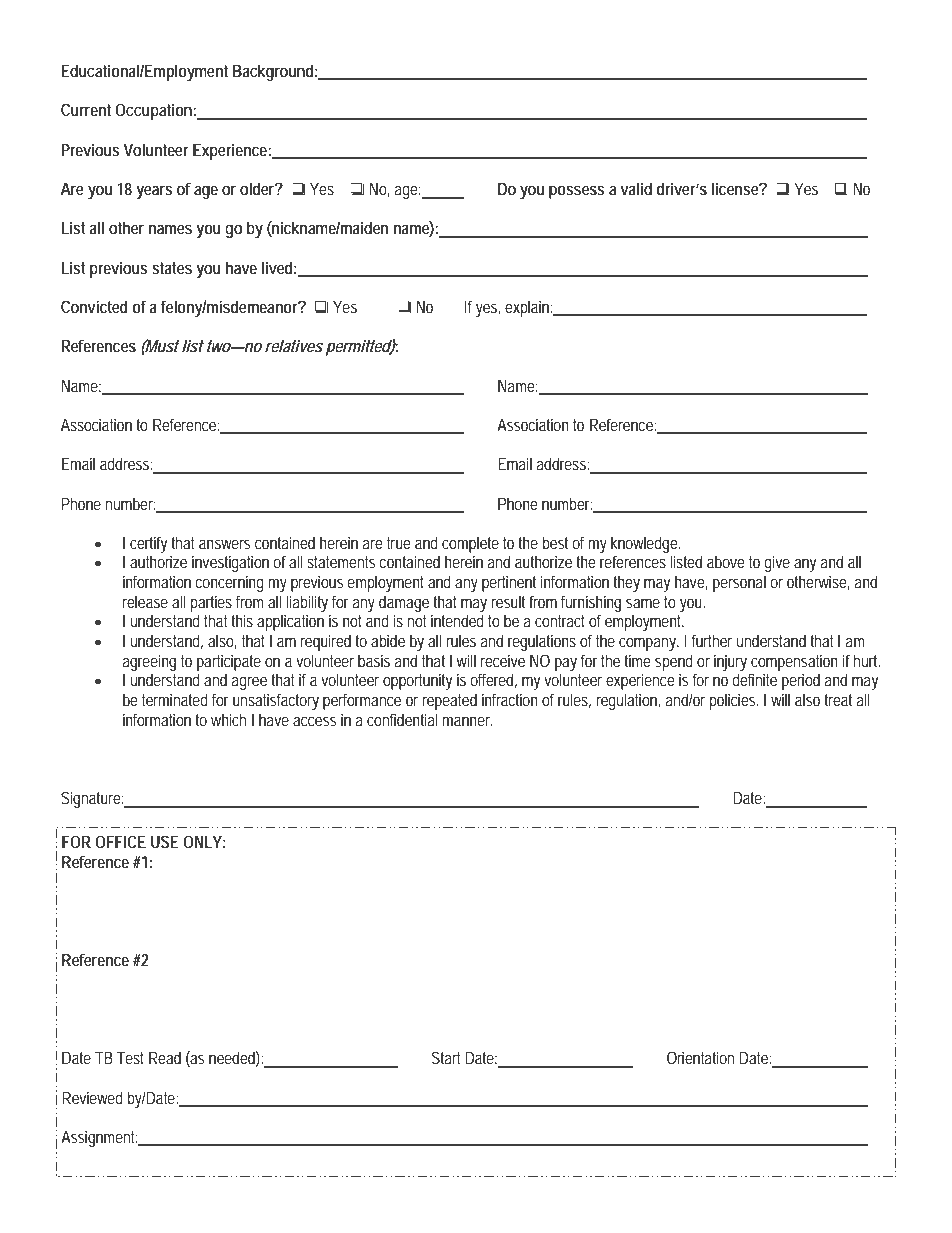  What do you see at coordinates (154, 192) in the screenshot?
I see `years` at bounding box center [154, 192].
